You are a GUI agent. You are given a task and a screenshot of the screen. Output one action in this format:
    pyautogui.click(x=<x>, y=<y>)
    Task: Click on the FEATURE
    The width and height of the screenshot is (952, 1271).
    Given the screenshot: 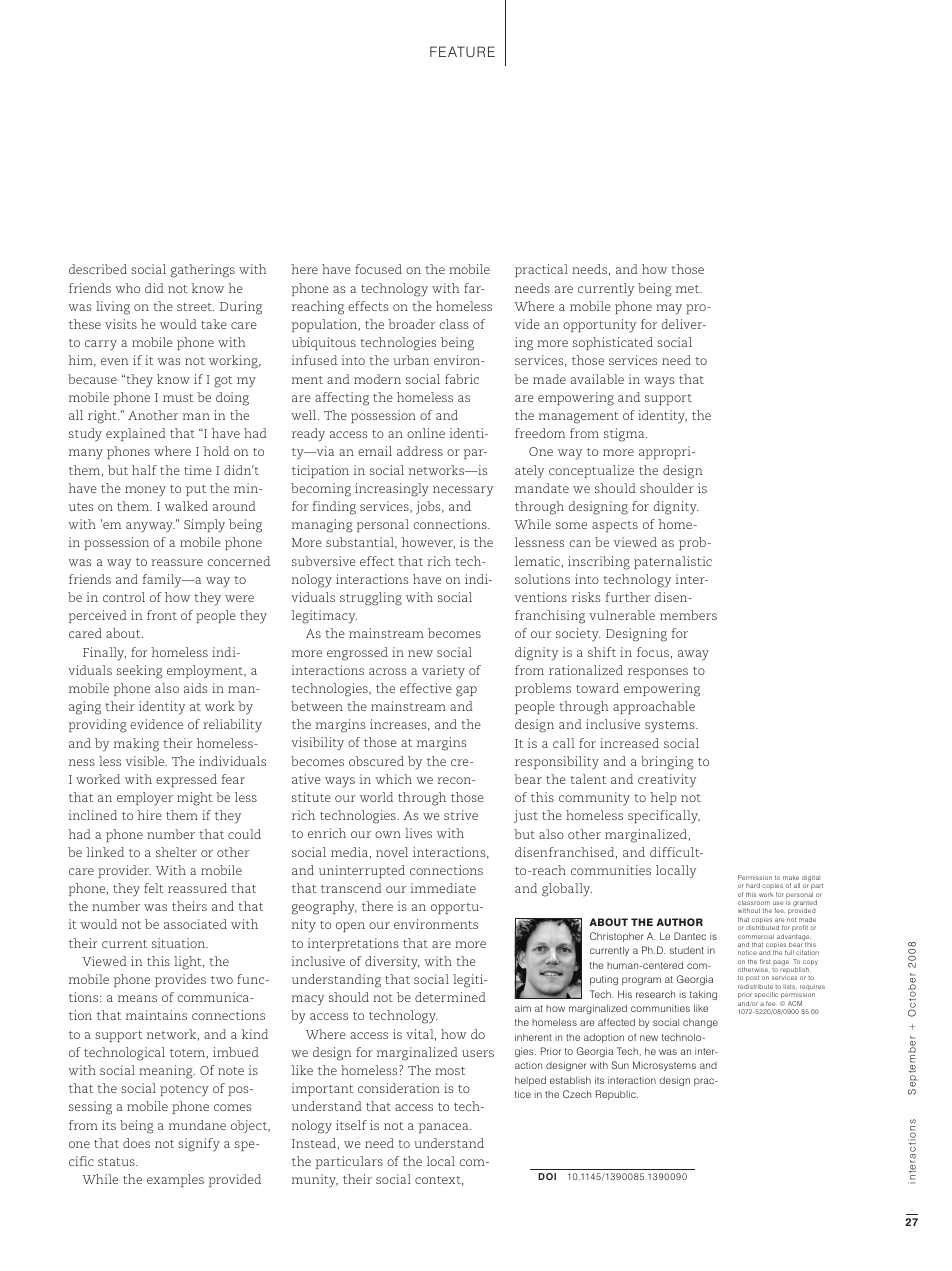 What is the action you would take?
    pyautogui.click(x=462, y=52)
